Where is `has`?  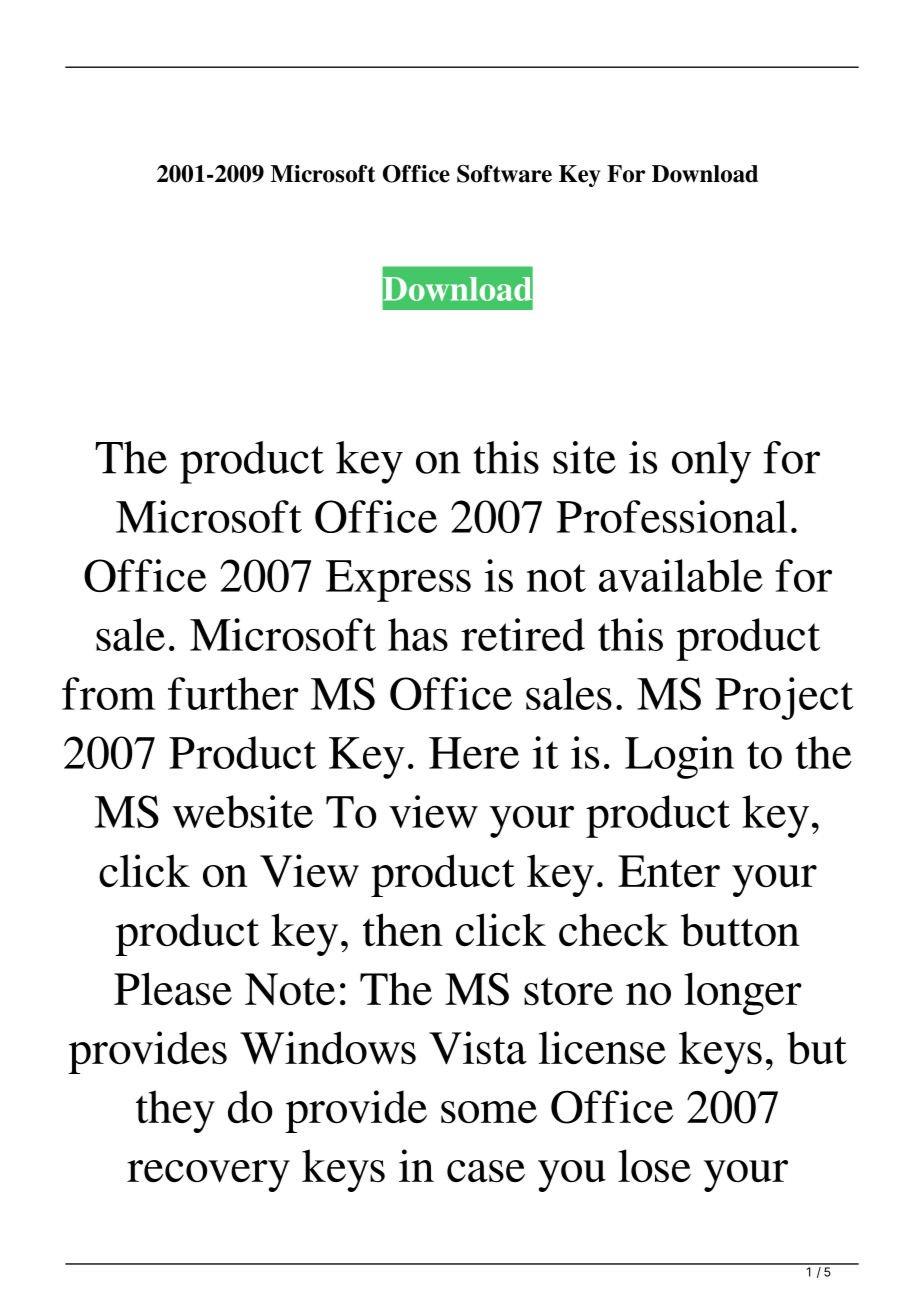
has is located at coordinates (418, 634).
